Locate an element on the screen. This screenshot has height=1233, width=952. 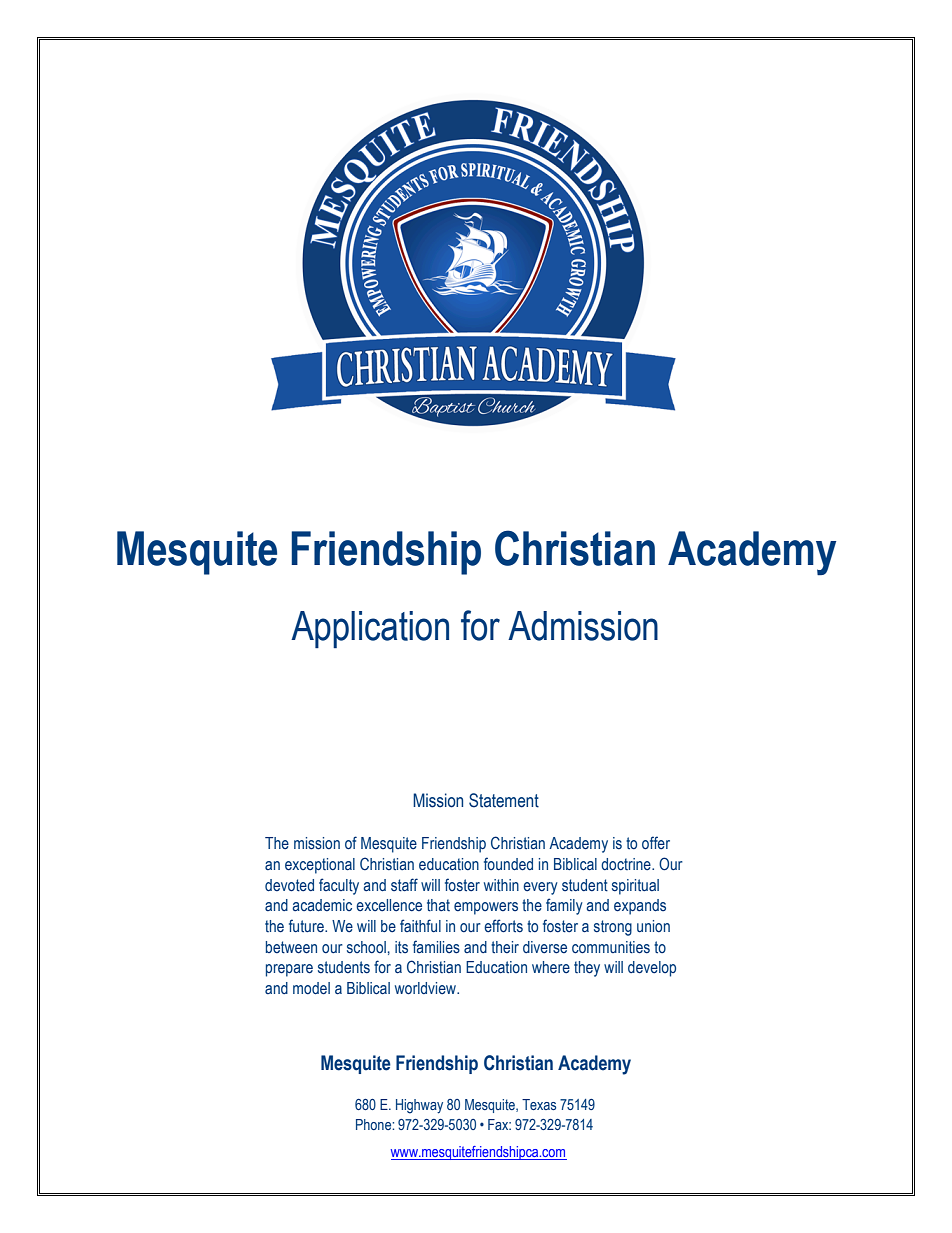
exceptional is located at coordinates (320, 866).
